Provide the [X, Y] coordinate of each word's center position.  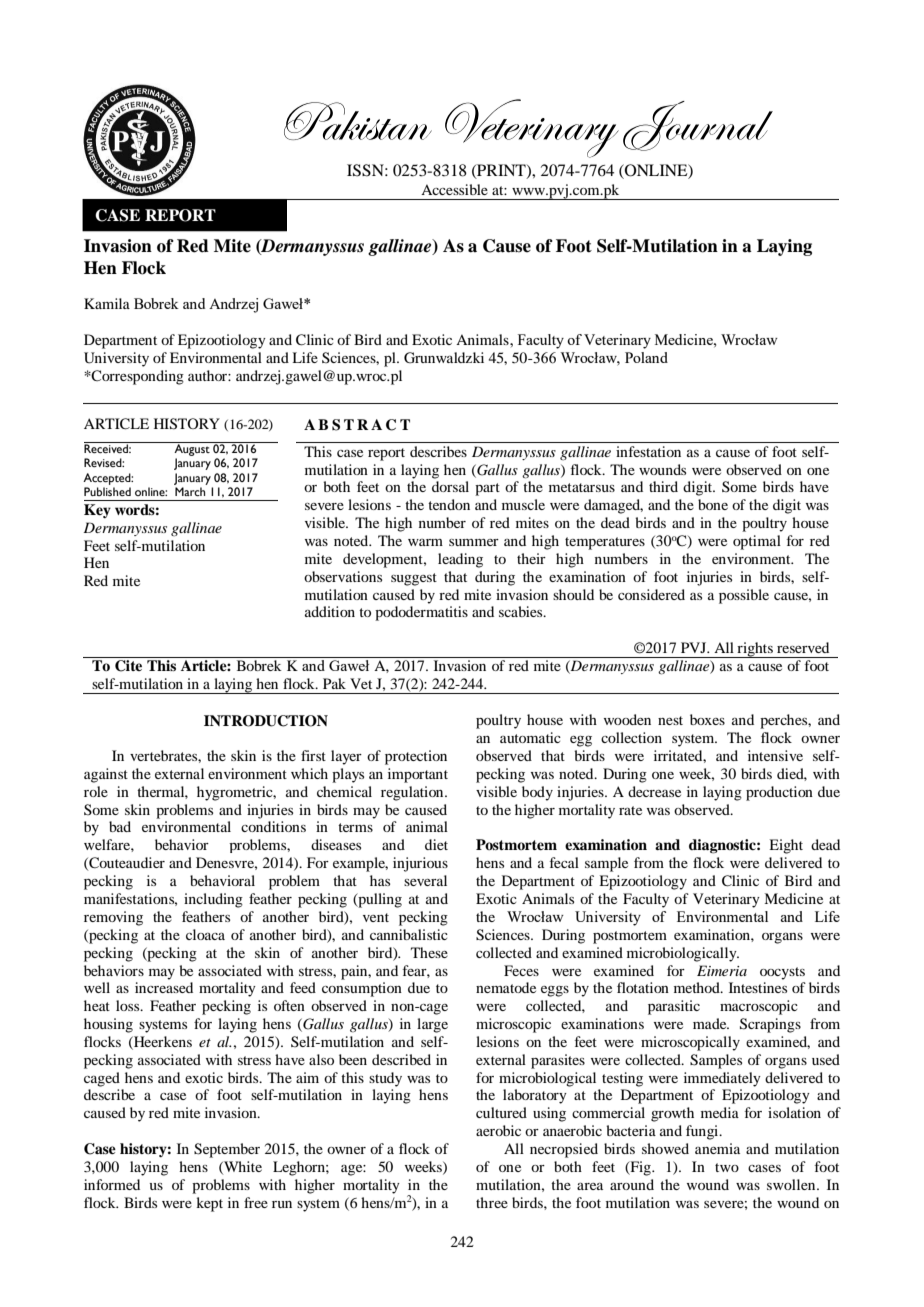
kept [209, 1204]
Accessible [454, 189]
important [418, 775]
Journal [698, 126]
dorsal [450, 486]
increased [164, 987]
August [192, 449]
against [106, 775]
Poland [646, 357]
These [429, 952]
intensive [775, 755]
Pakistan [358, 121]
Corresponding [137, 377]
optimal [757, 542]
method [698, 987]
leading [460, 560]
